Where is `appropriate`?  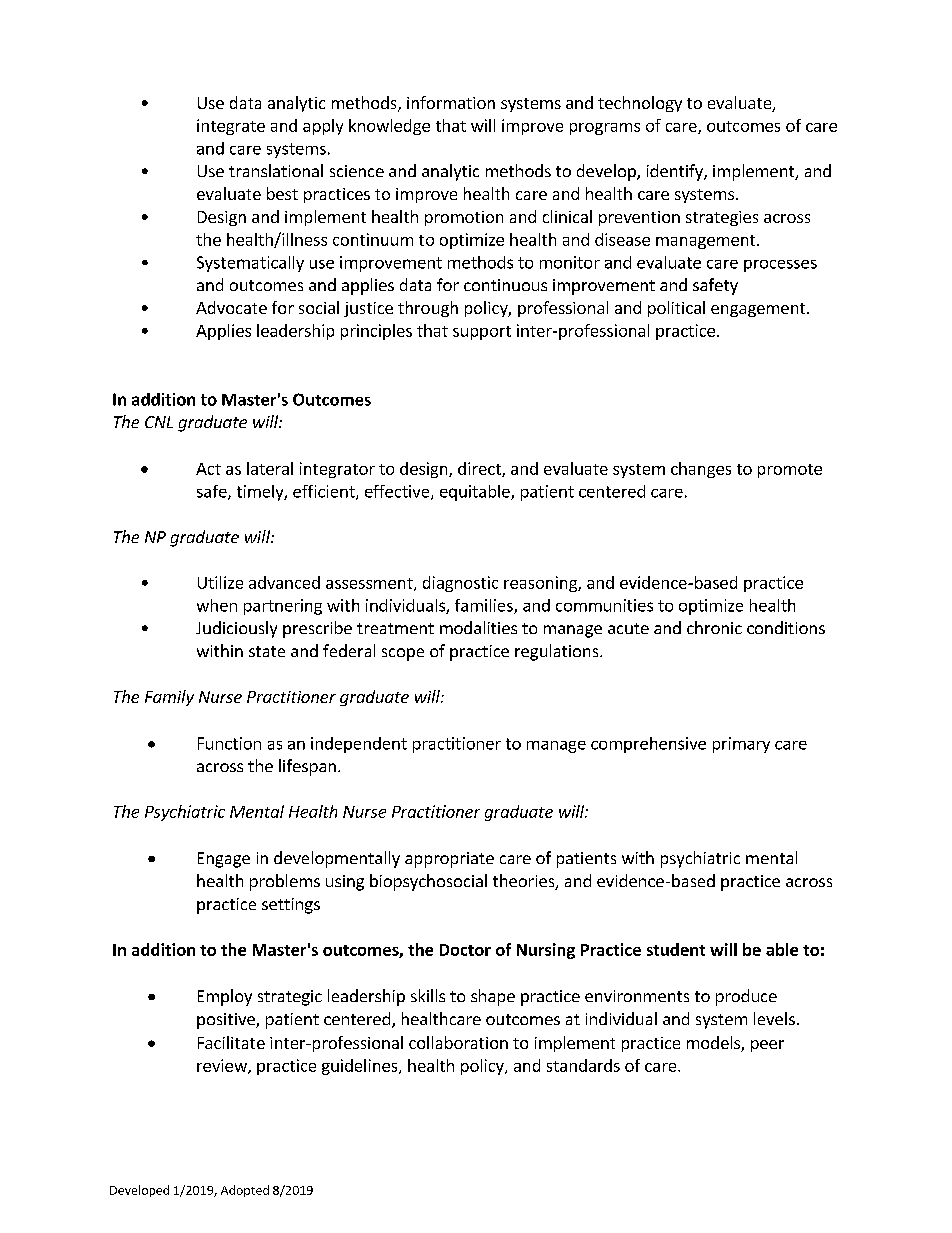 appropriate is located at coordinates (449, 860).
